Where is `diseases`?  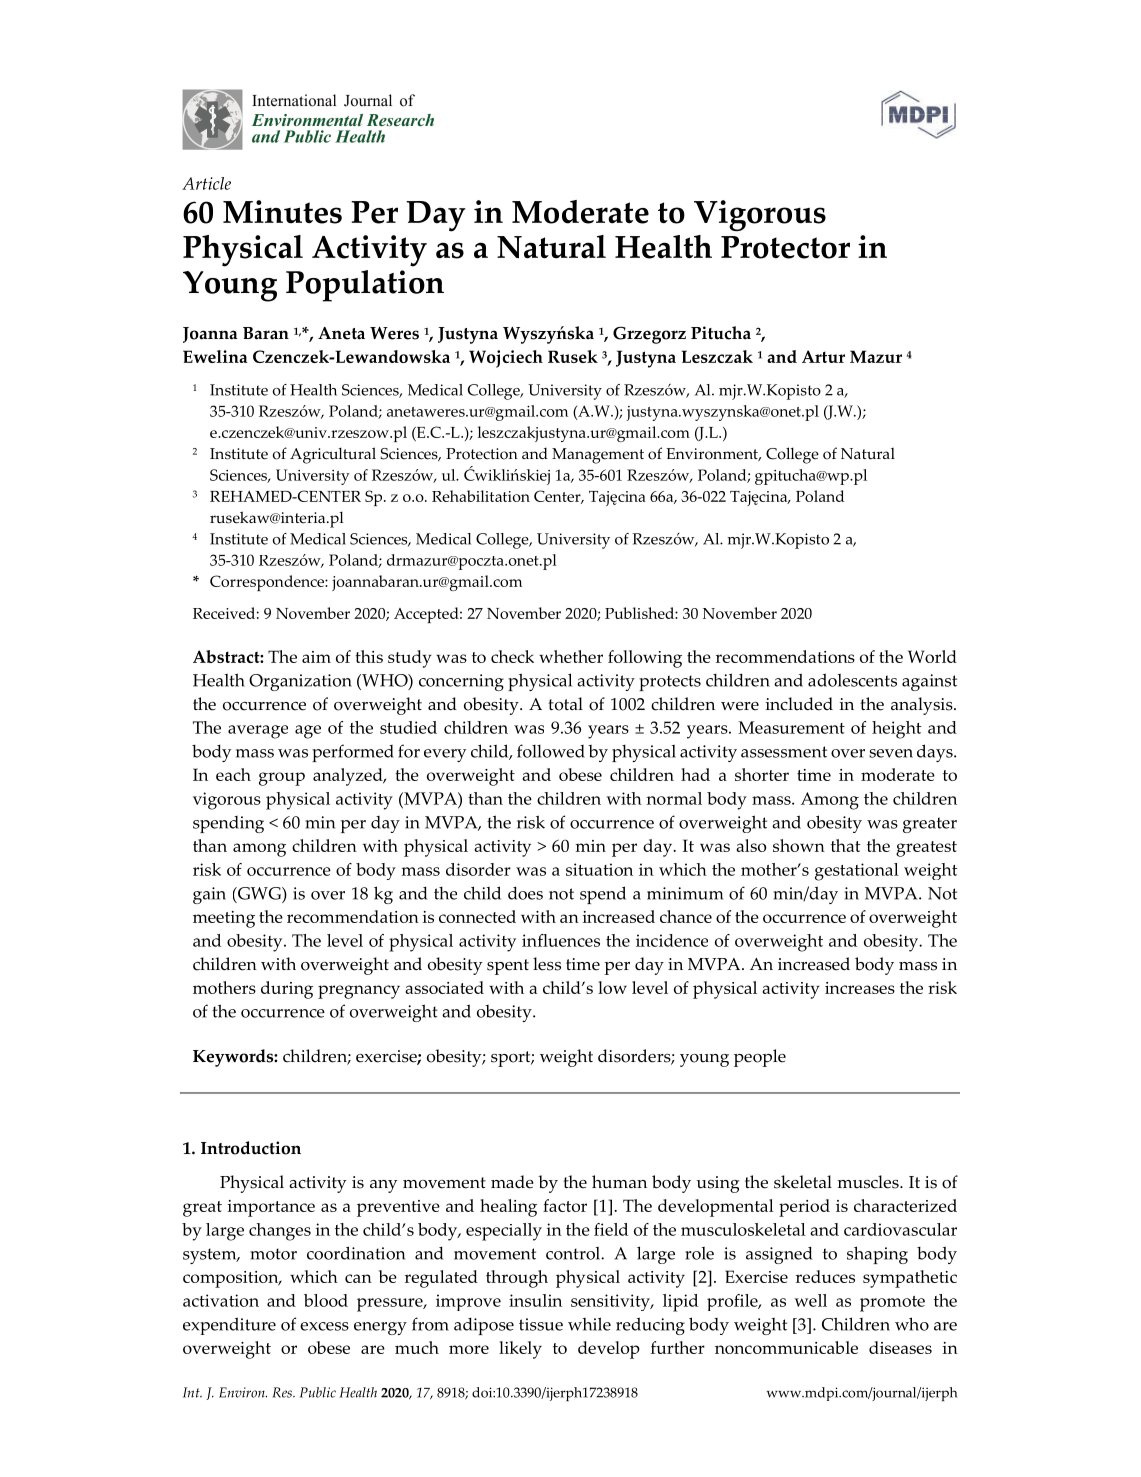 diseases is located at coordinates (900, 1347).
